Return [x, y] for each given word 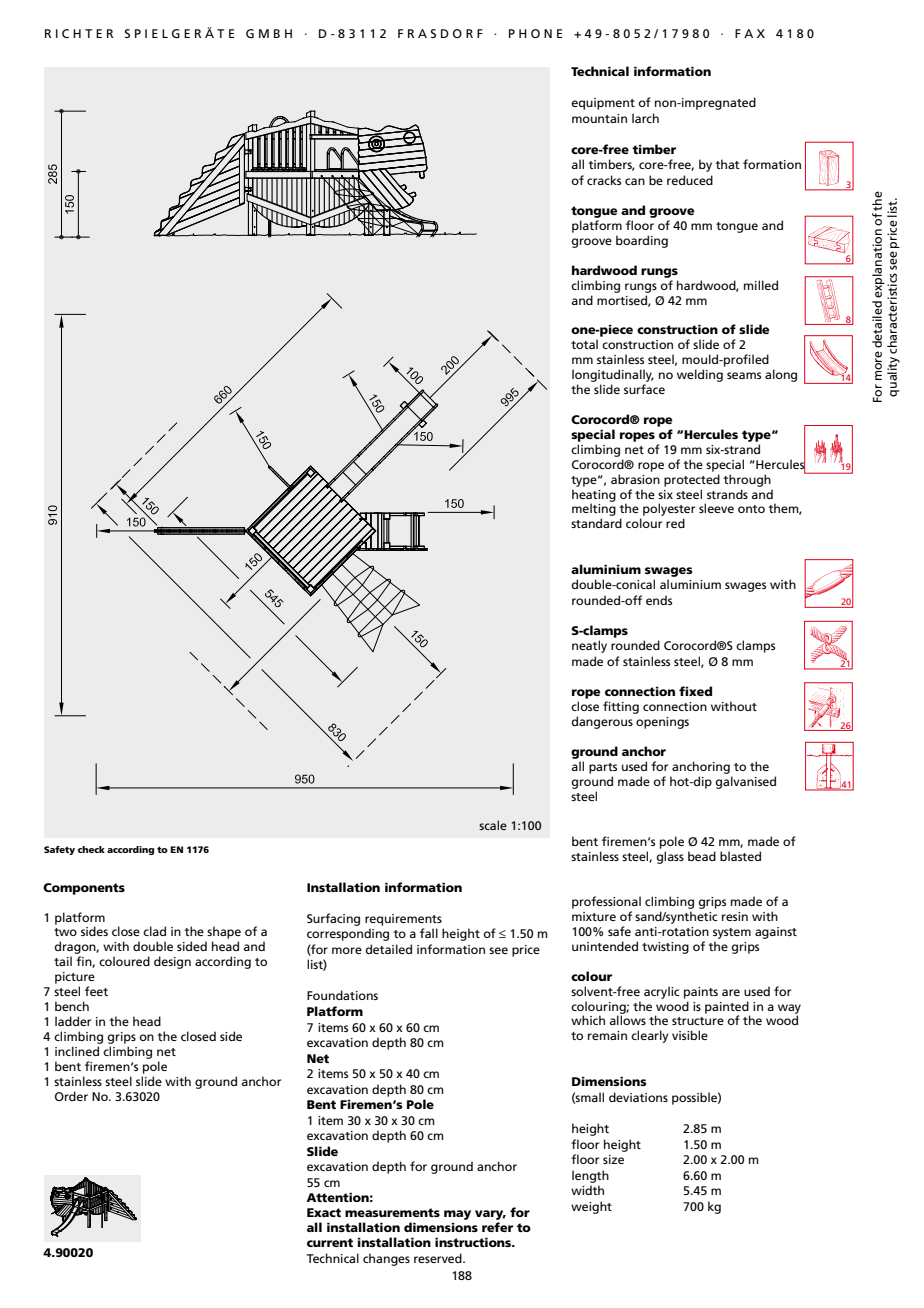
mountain [599, 118]
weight [591, 1207]
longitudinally [613, 375]
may [457, 1215]
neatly [589, 646]
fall [429, 933]
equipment [603, 104]
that [727, 164]
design [172, 962]
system [732, 933]
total [584, 344]
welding [700, 375]
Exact [324, 1212]
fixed [695, 691]
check [91, 849]
